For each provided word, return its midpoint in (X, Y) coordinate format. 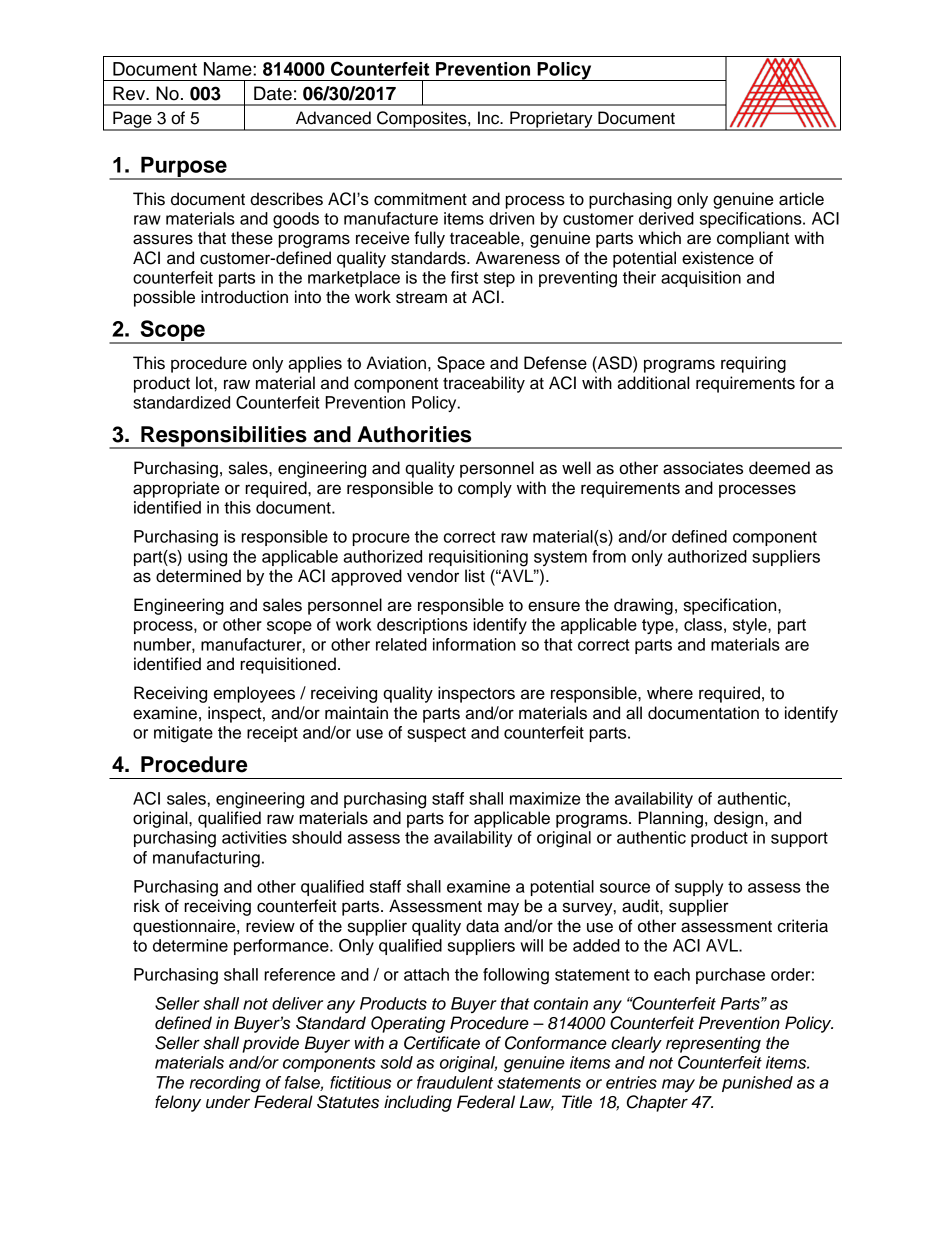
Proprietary (551, 120)
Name (229, 69)
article (801, 199)
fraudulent (455, 1082)
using (207, 558)
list (475, 576)
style (751, 626)
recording (225, 1084)
